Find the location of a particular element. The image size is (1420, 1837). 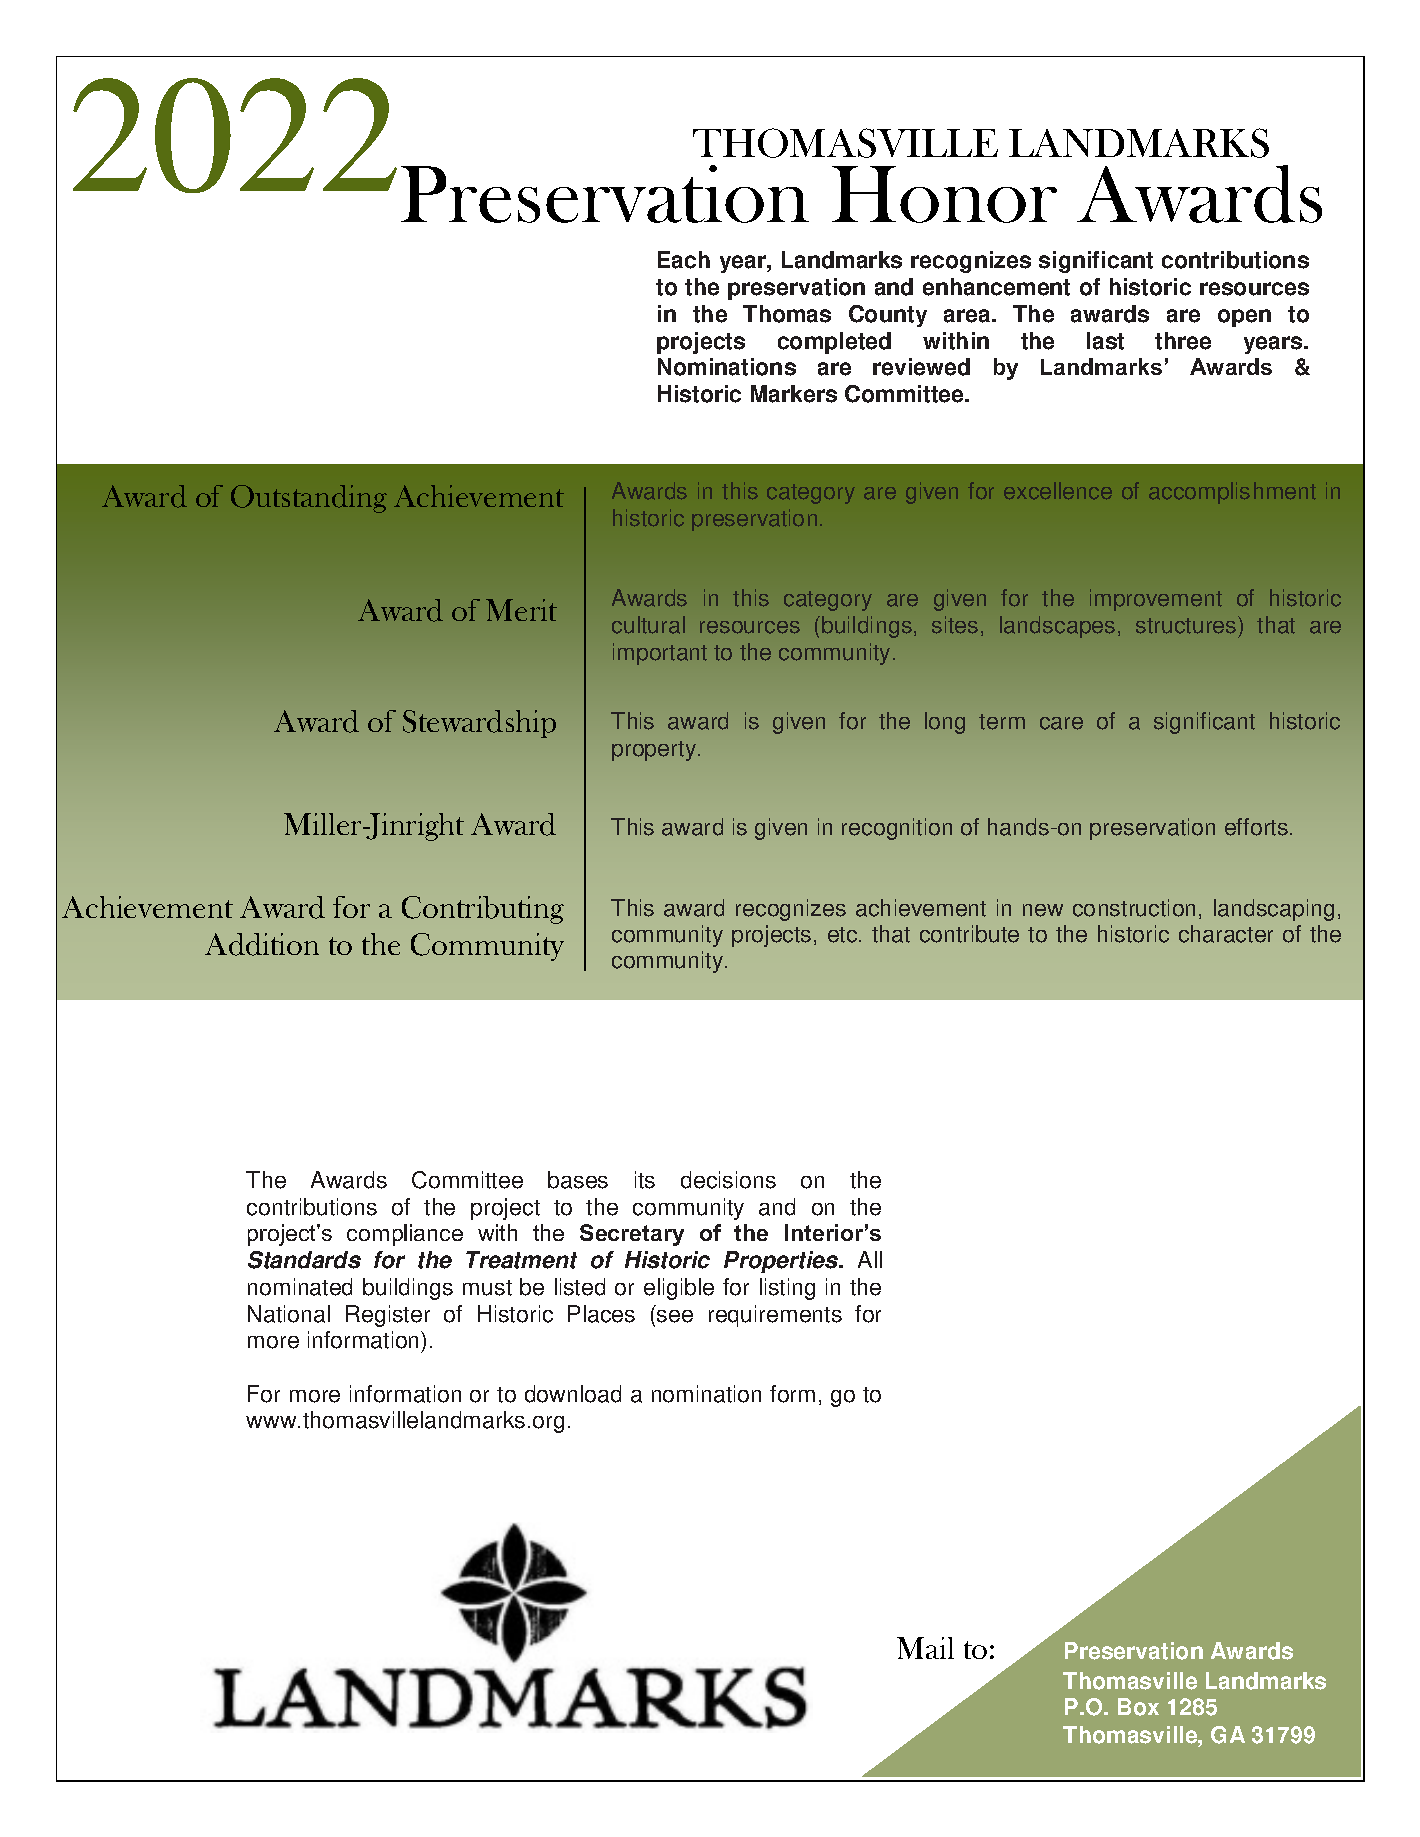

etc is located at coordinates (844, 935).
